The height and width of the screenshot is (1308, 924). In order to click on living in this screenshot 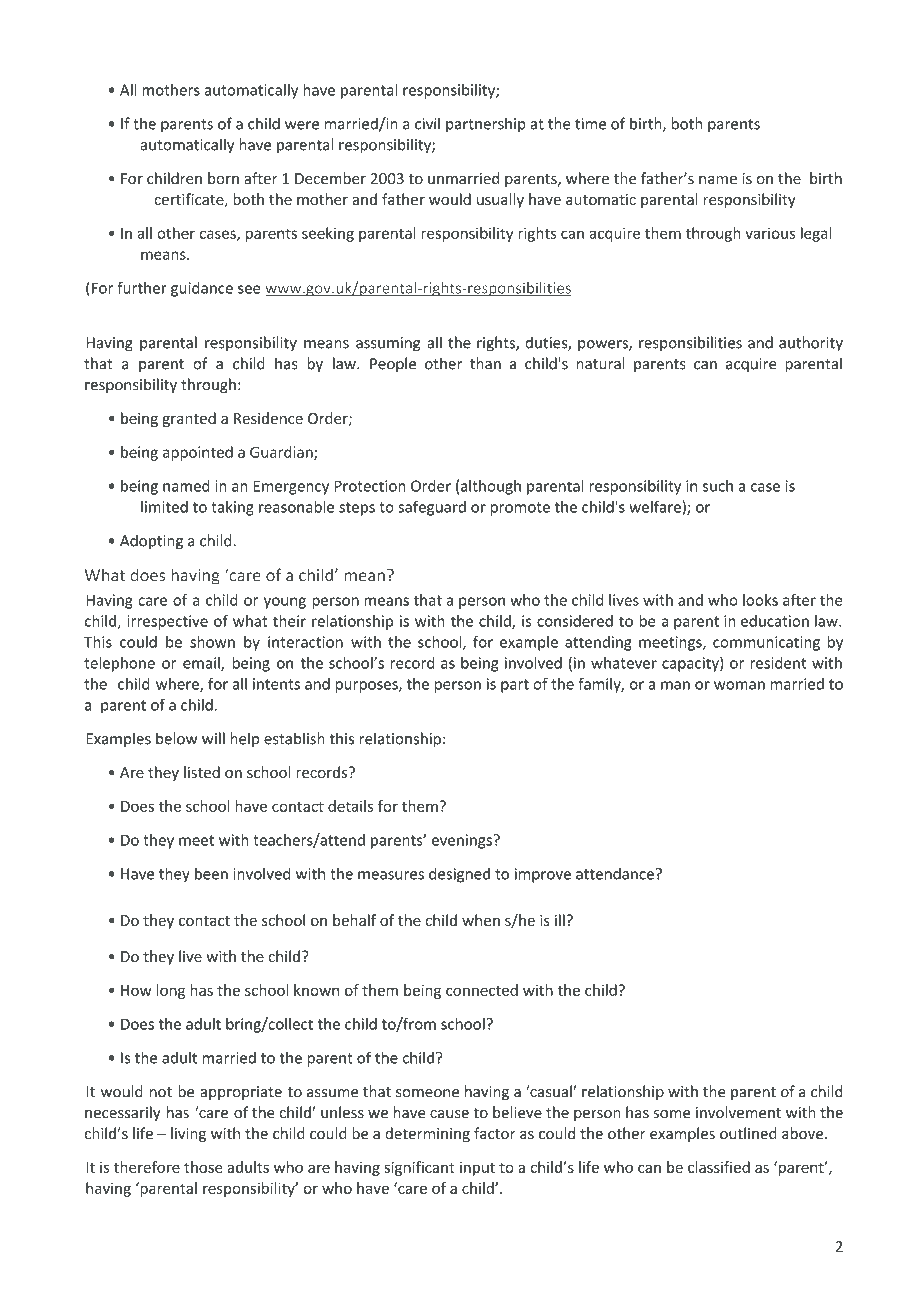, I will do `click(188, 1134)`.
